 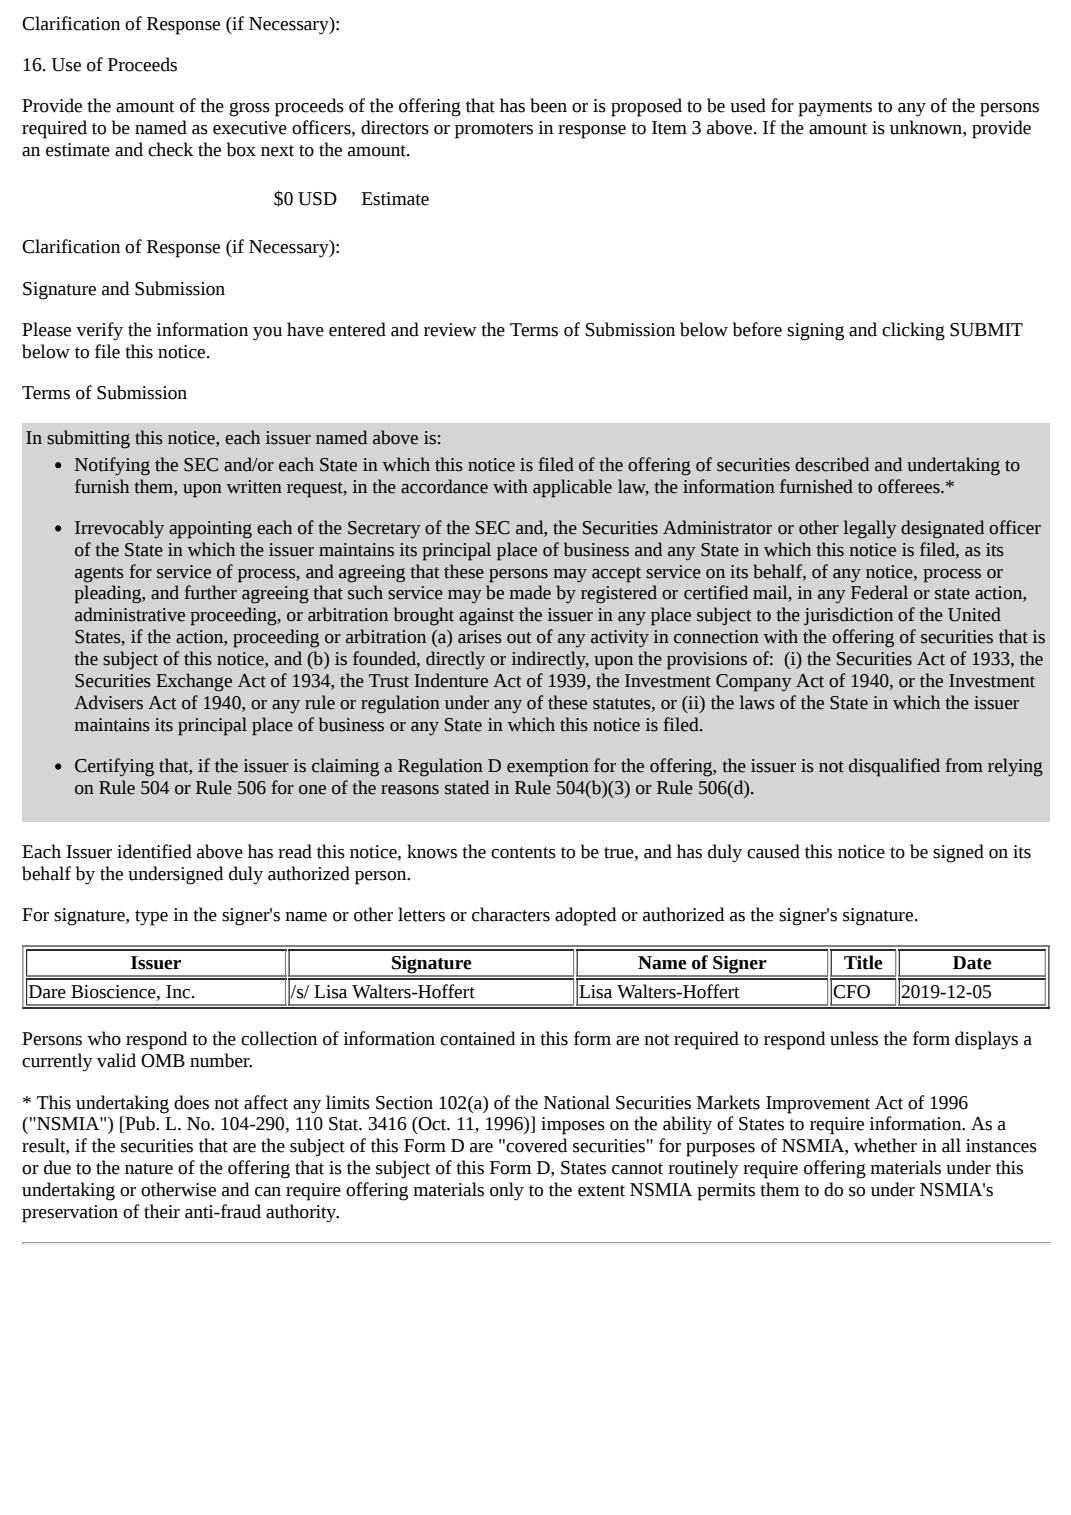 I want to click on jurisdiction, so click(x=848, y=616).
